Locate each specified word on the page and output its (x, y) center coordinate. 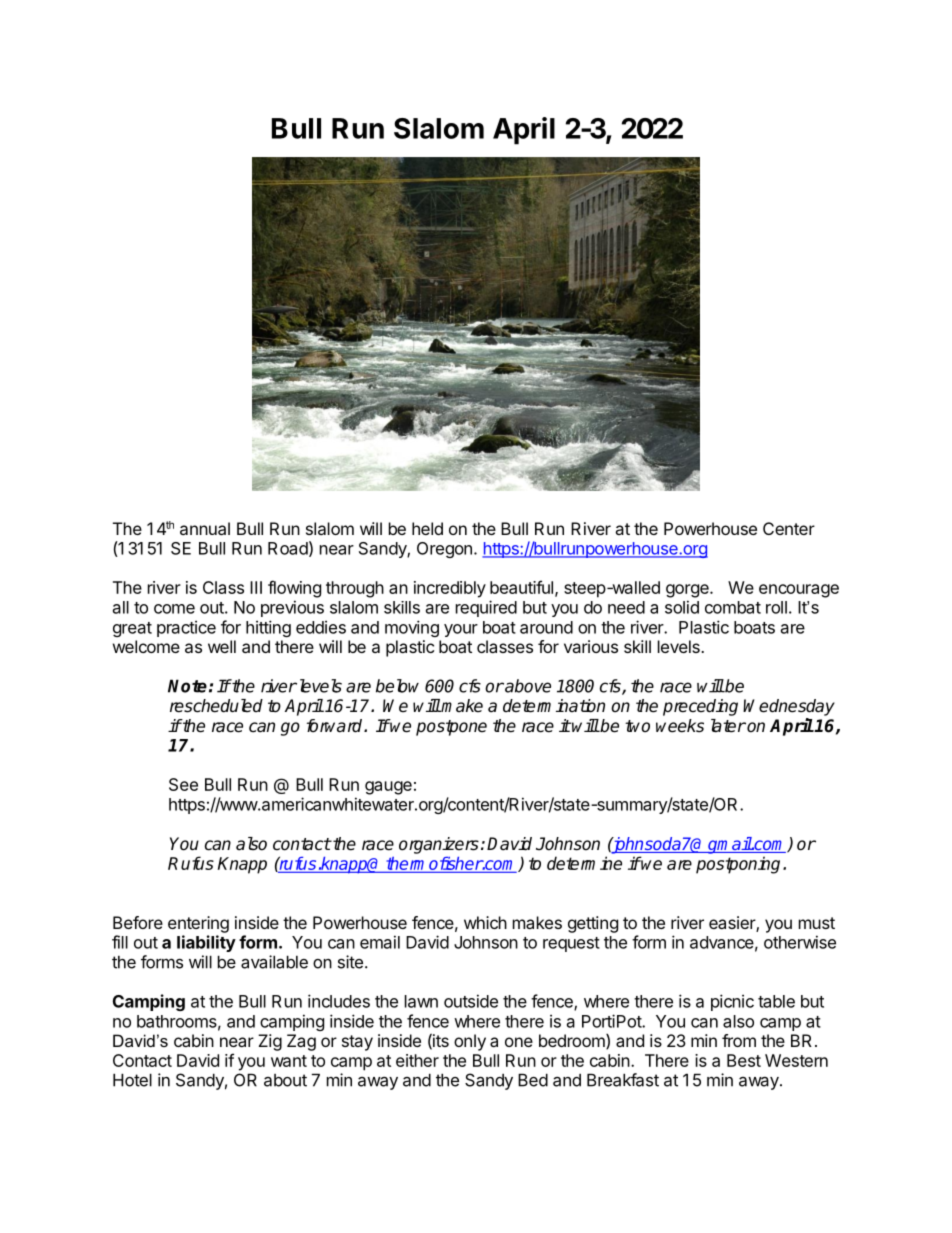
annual (205, 528)
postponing (738, 865)
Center (789, 528)
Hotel (132, 1080)
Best (744, 1060)
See (183, 784)
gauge (388, 788)
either (417, 1060)
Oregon (444, 550)
